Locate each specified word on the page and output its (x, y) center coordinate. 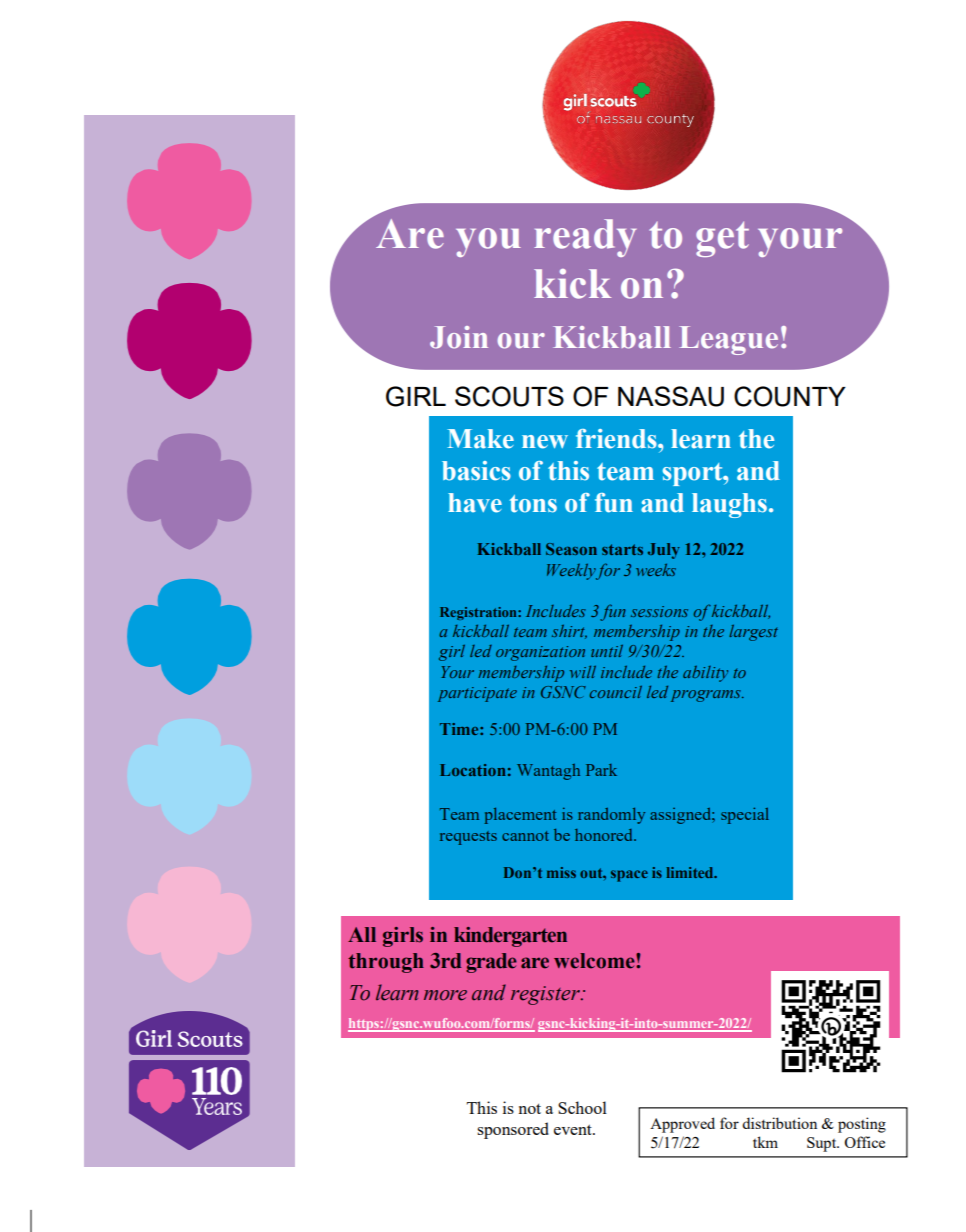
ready (585, 238)
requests (468, 838)
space (629, 876)
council (615, 692)
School (582, 1107)
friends (617, 439)
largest (753, 633)
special (745, 815)
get (722, 239)
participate (477, 694)
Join (459, 337)
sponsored (513, 1130)
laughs (729, 505)
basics (476, 471)
